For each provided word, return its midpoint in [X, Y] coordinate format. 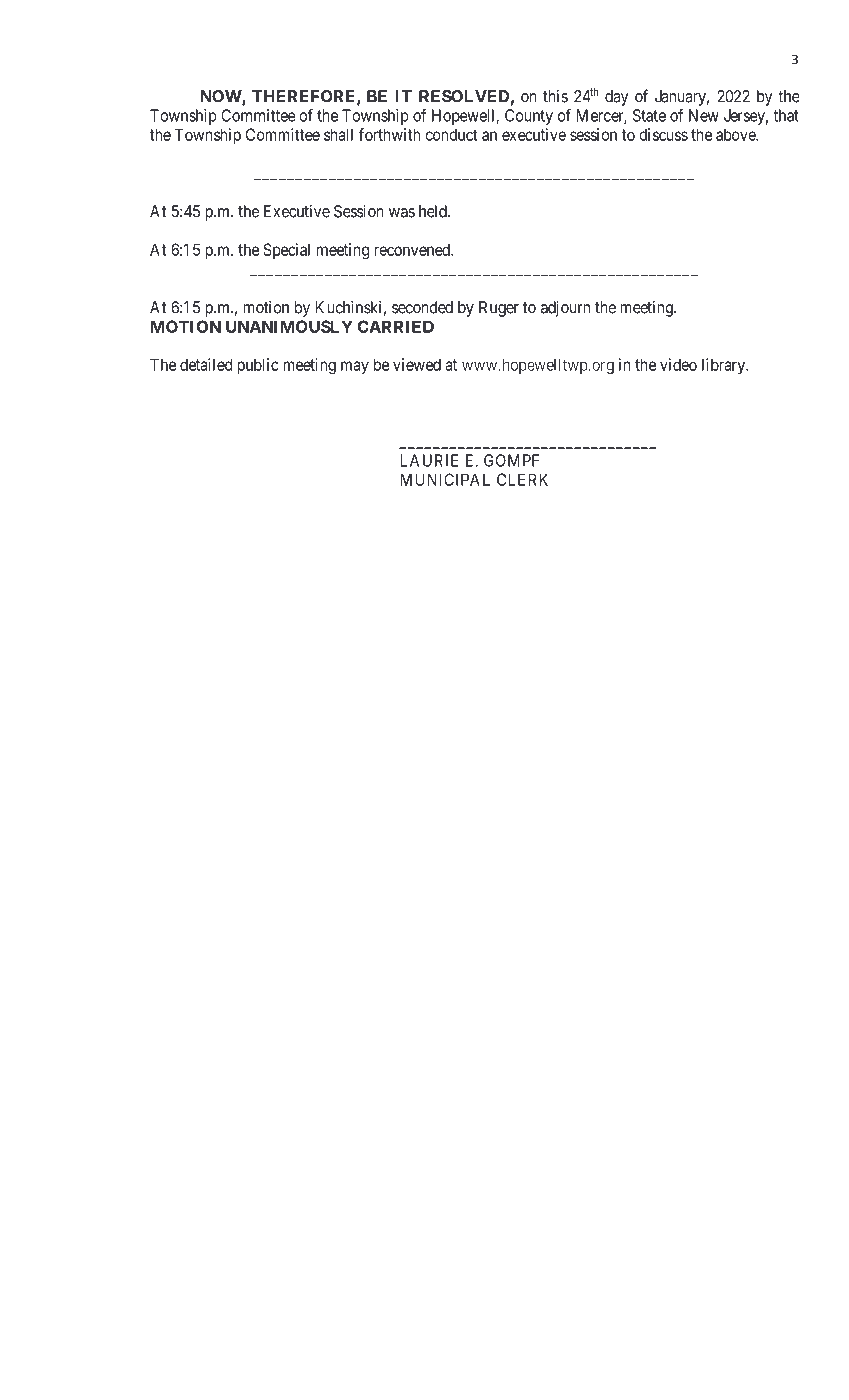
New [704, 115]
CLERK [522, 479]
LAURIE [429, 460]
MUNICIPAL [445, 479]
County [529, 117]
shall [338, 134]
